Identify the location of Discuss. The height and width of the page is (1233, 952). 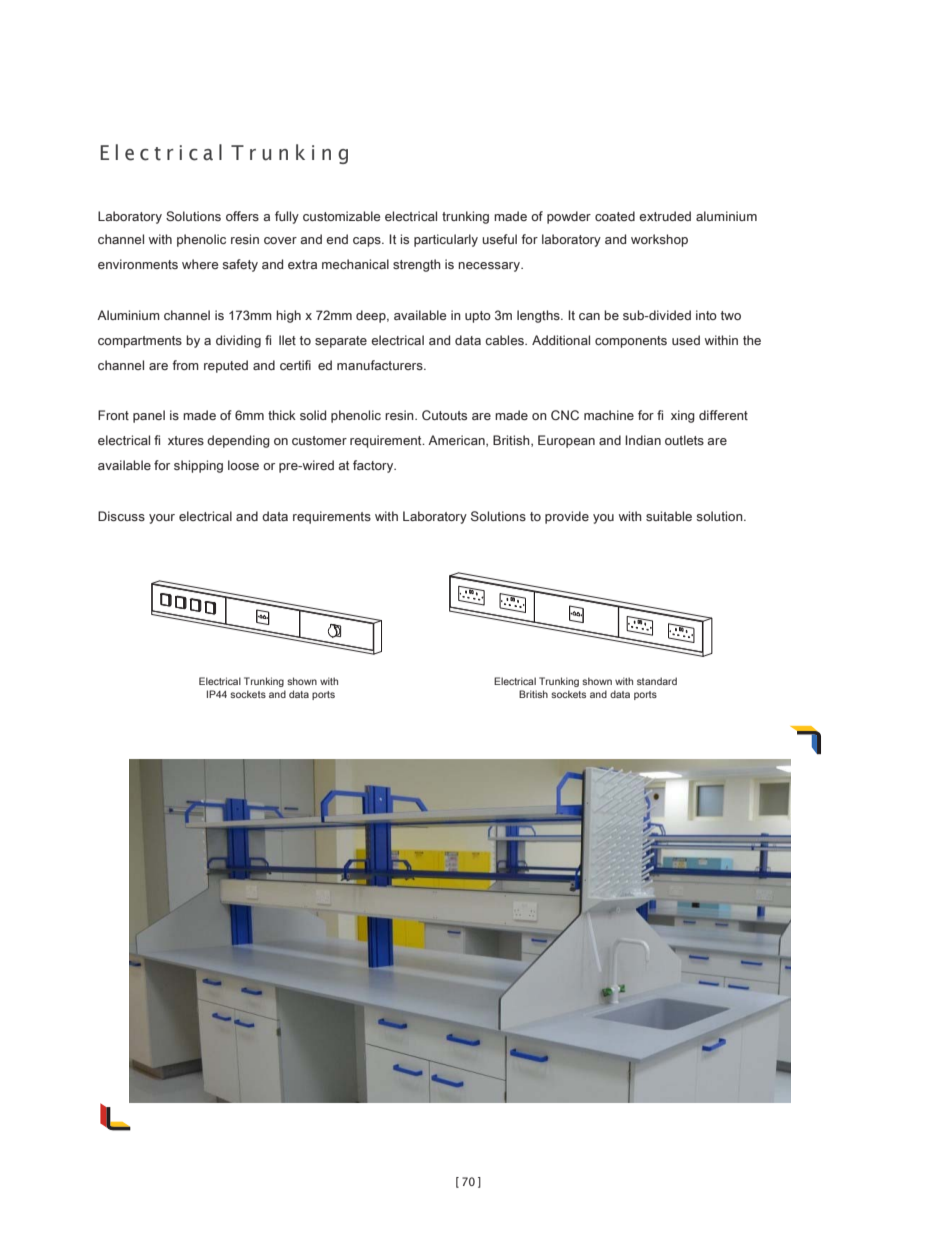
(121, 516).
